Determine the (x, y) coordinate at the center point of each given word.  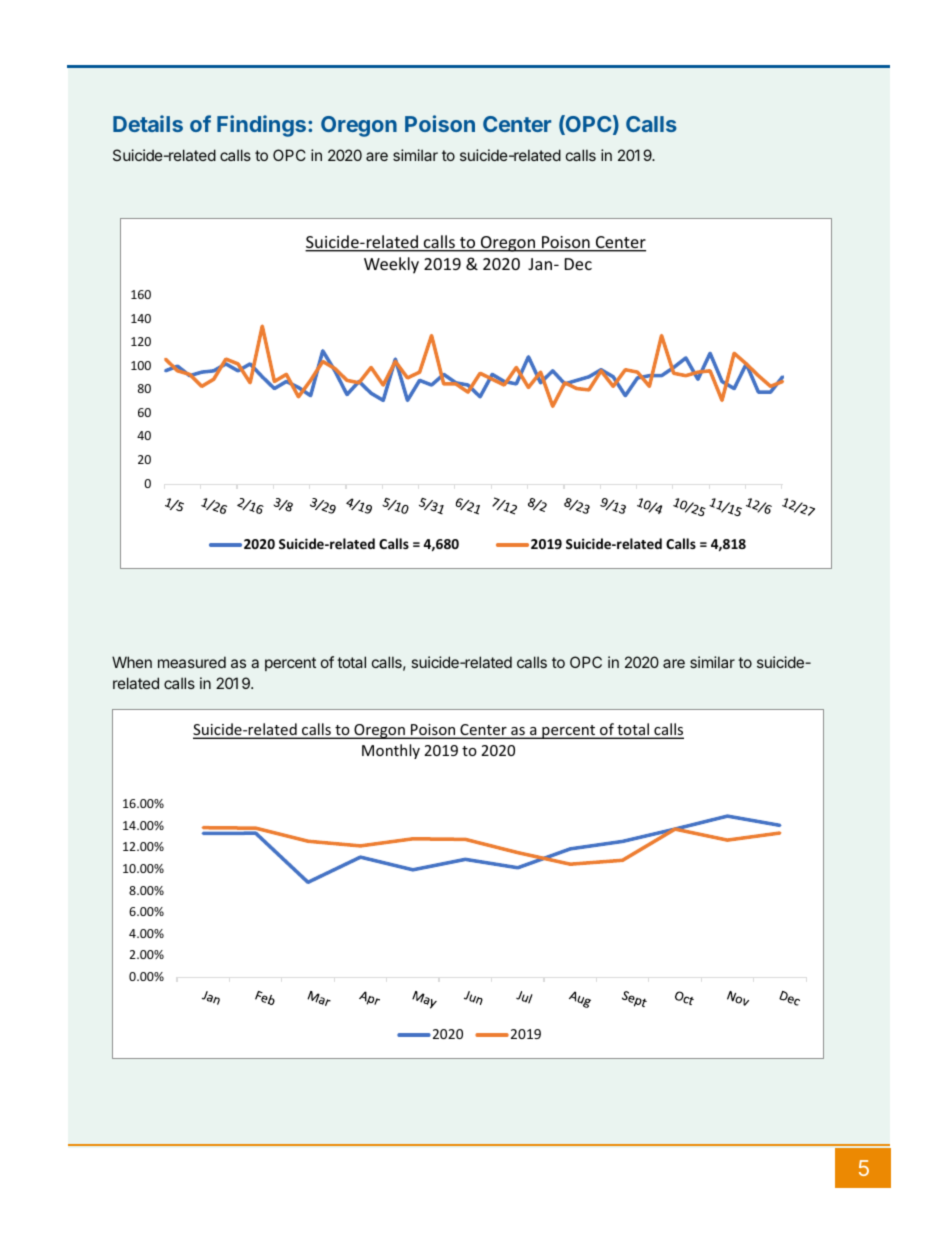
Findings (261, 126)
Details (148, 123)
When (132, 662)
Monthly (391, 751)
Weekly (391, 265)
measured (192, 662)
